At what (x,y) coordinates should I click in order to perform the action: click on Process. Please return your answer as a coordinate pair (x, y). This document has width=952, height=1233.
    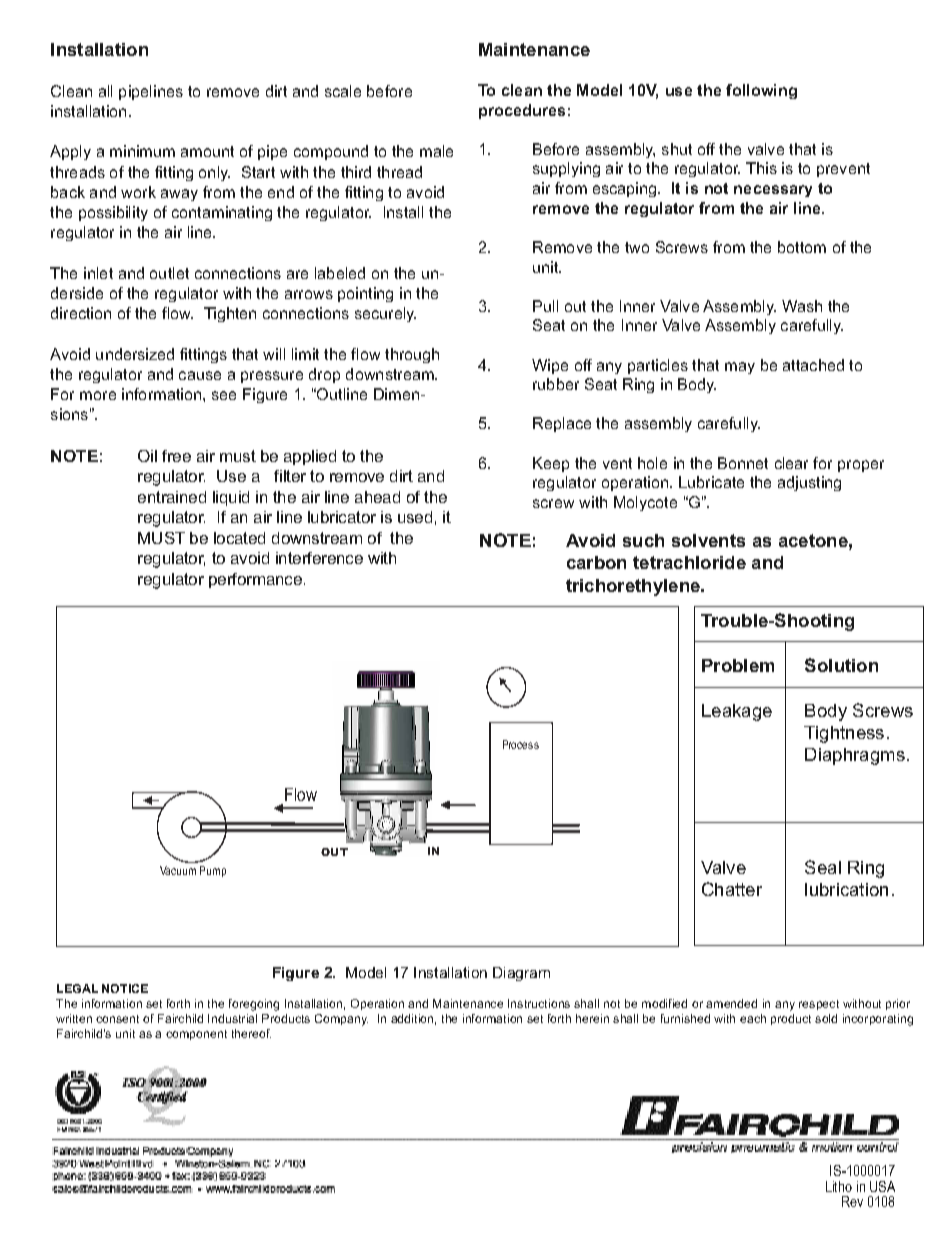
    Looking at the image, I should click on (521, 744).
